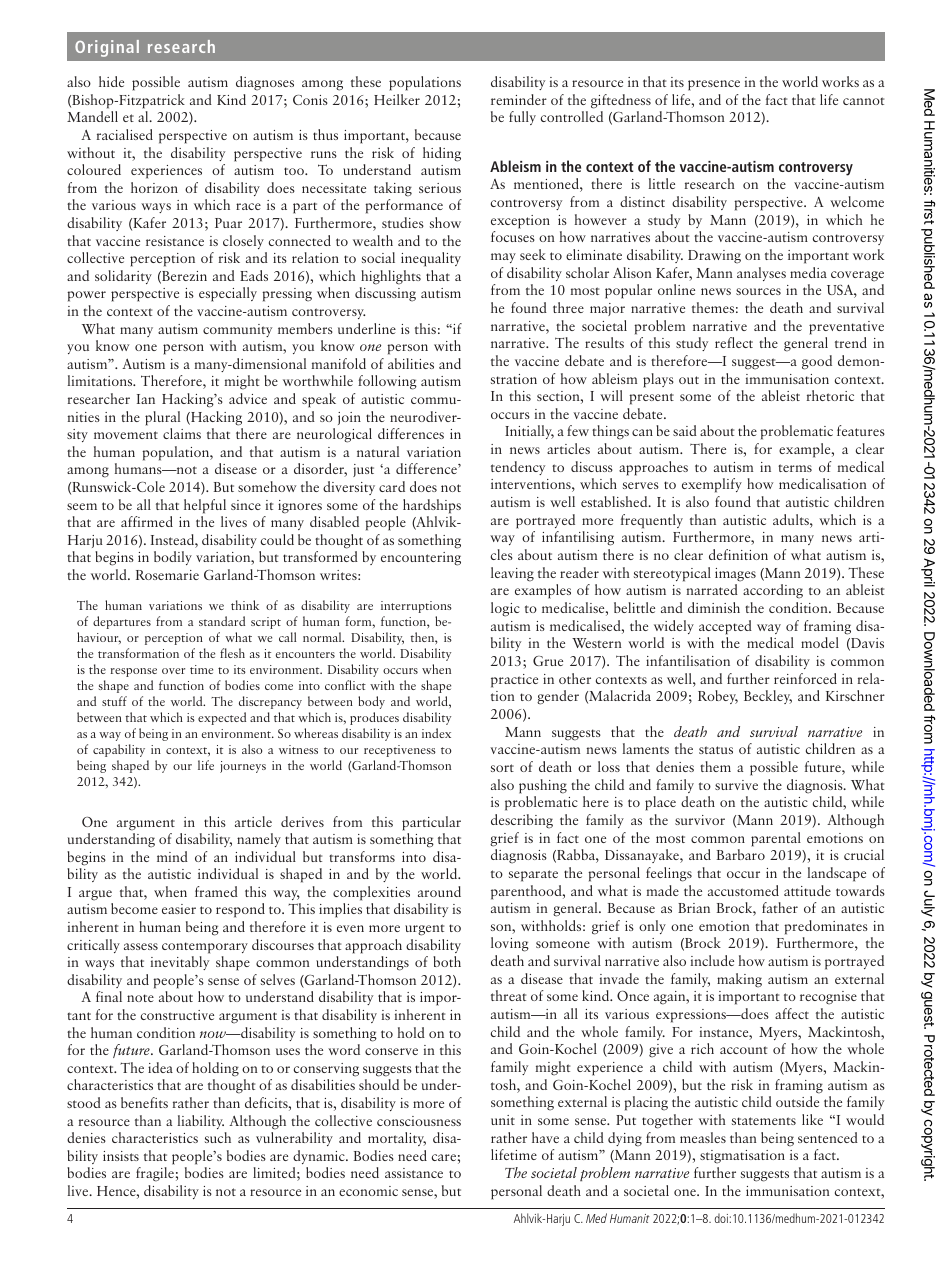 This image has width=952, height=1270. Describe the element at coordinates (243, 767) in the image. I see `journeys` at that location.
